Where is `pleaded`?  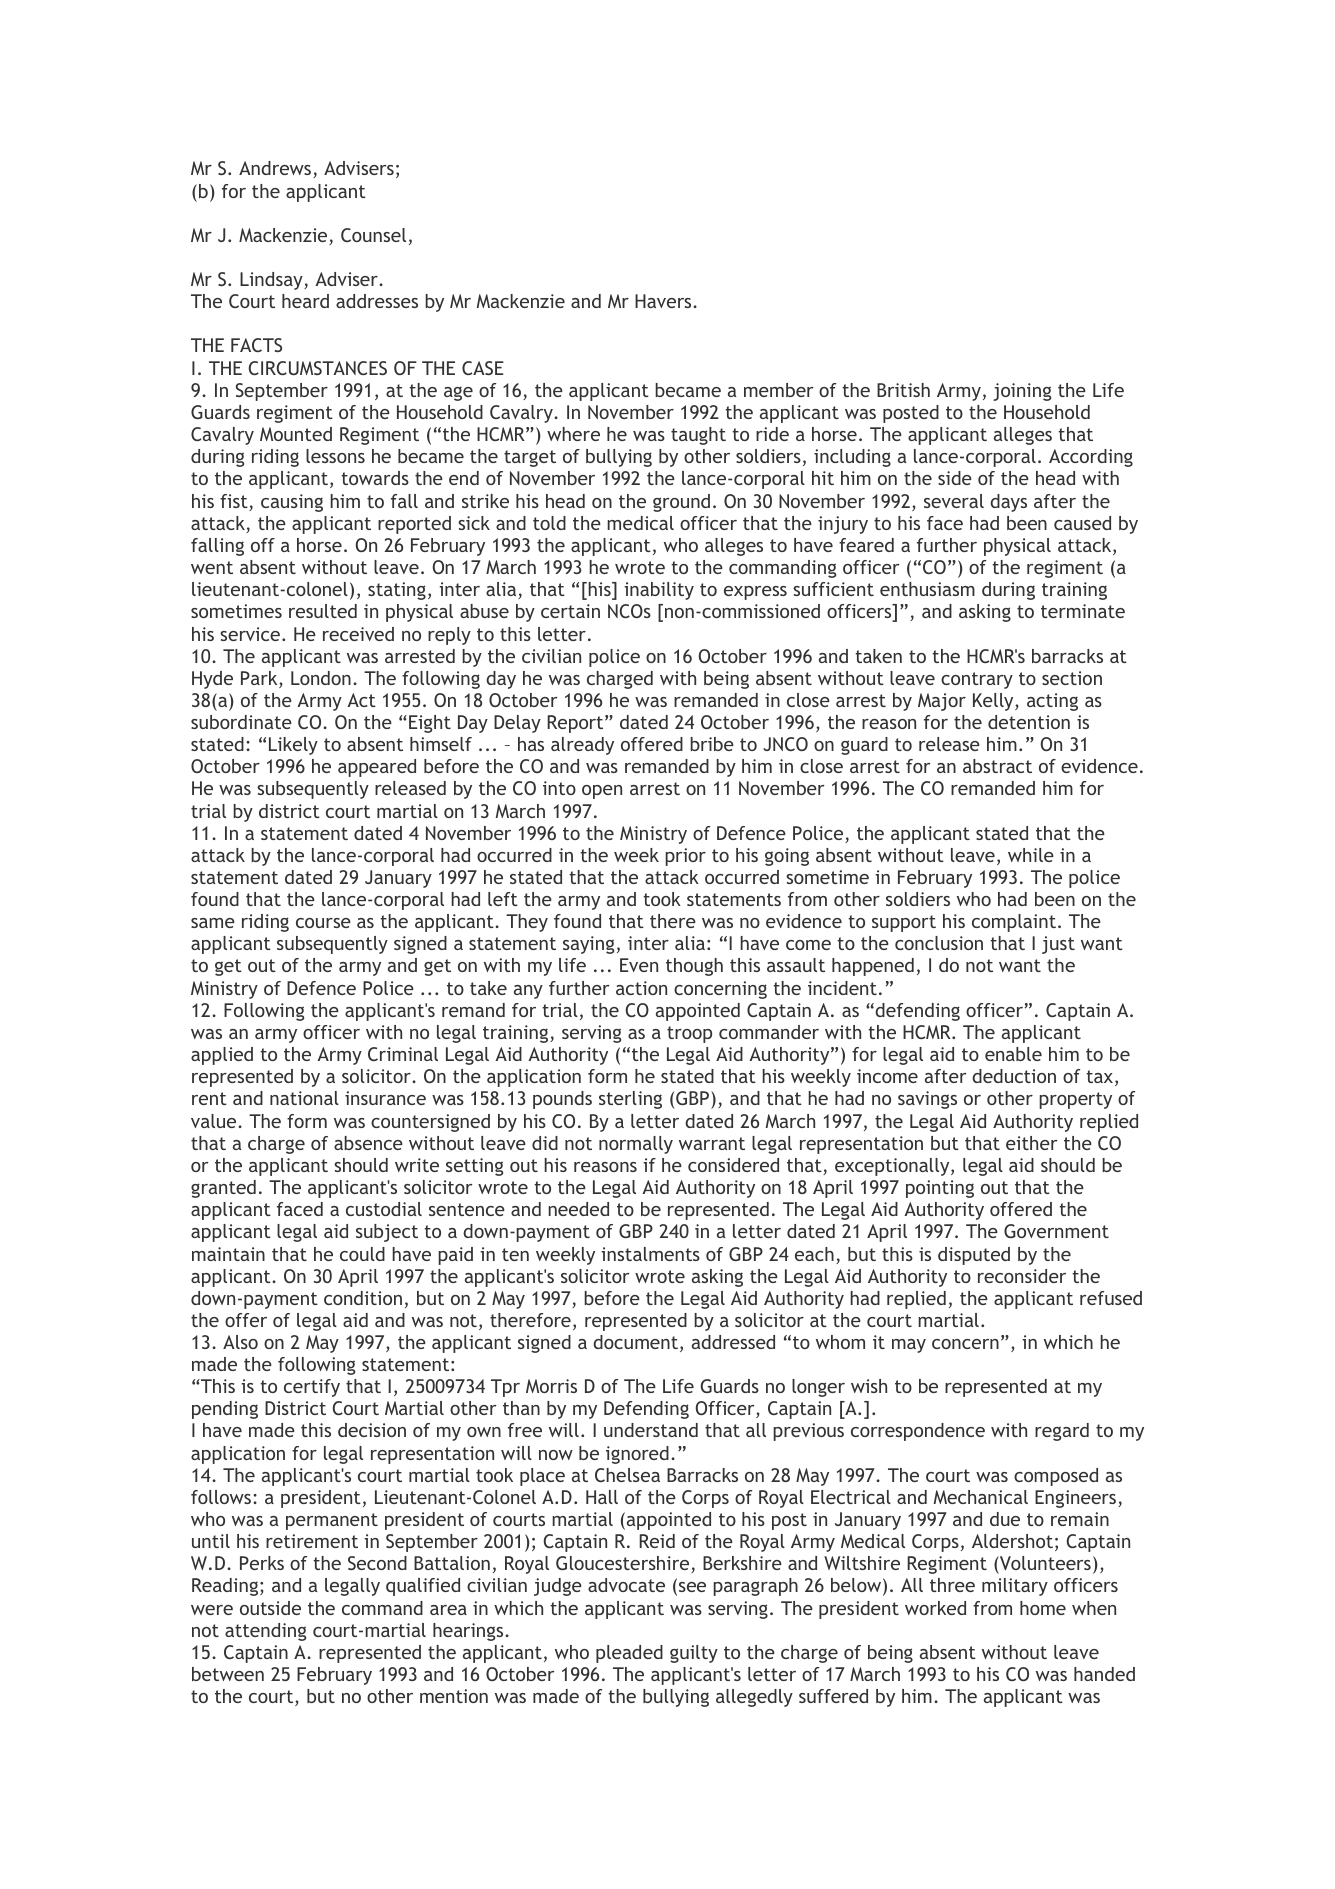
pleaded is located at coordinates (629, 1654).
